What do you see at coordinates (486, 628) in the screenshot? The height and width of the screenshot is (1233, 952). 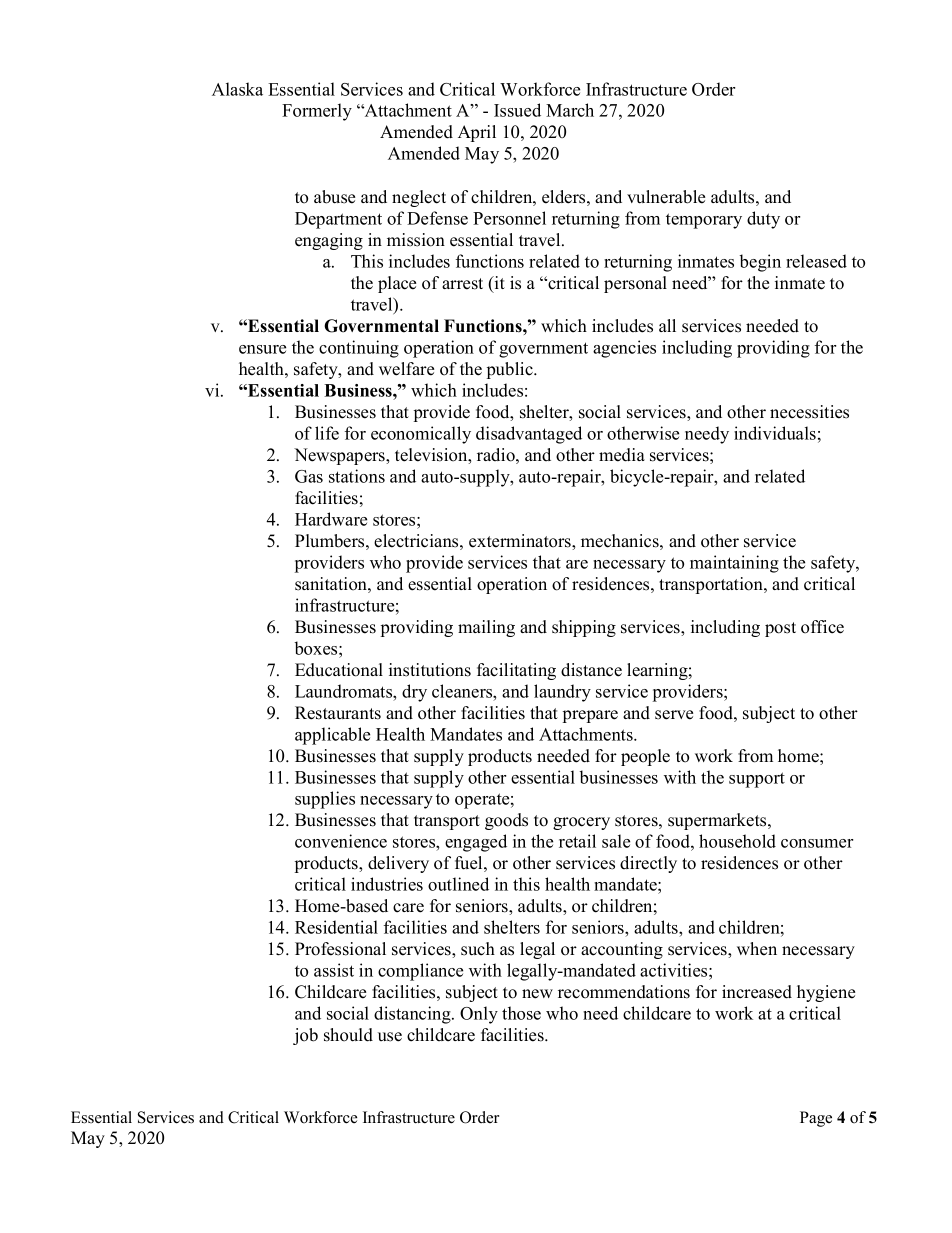 I see `mailing` at bounding box center [486, 628].
